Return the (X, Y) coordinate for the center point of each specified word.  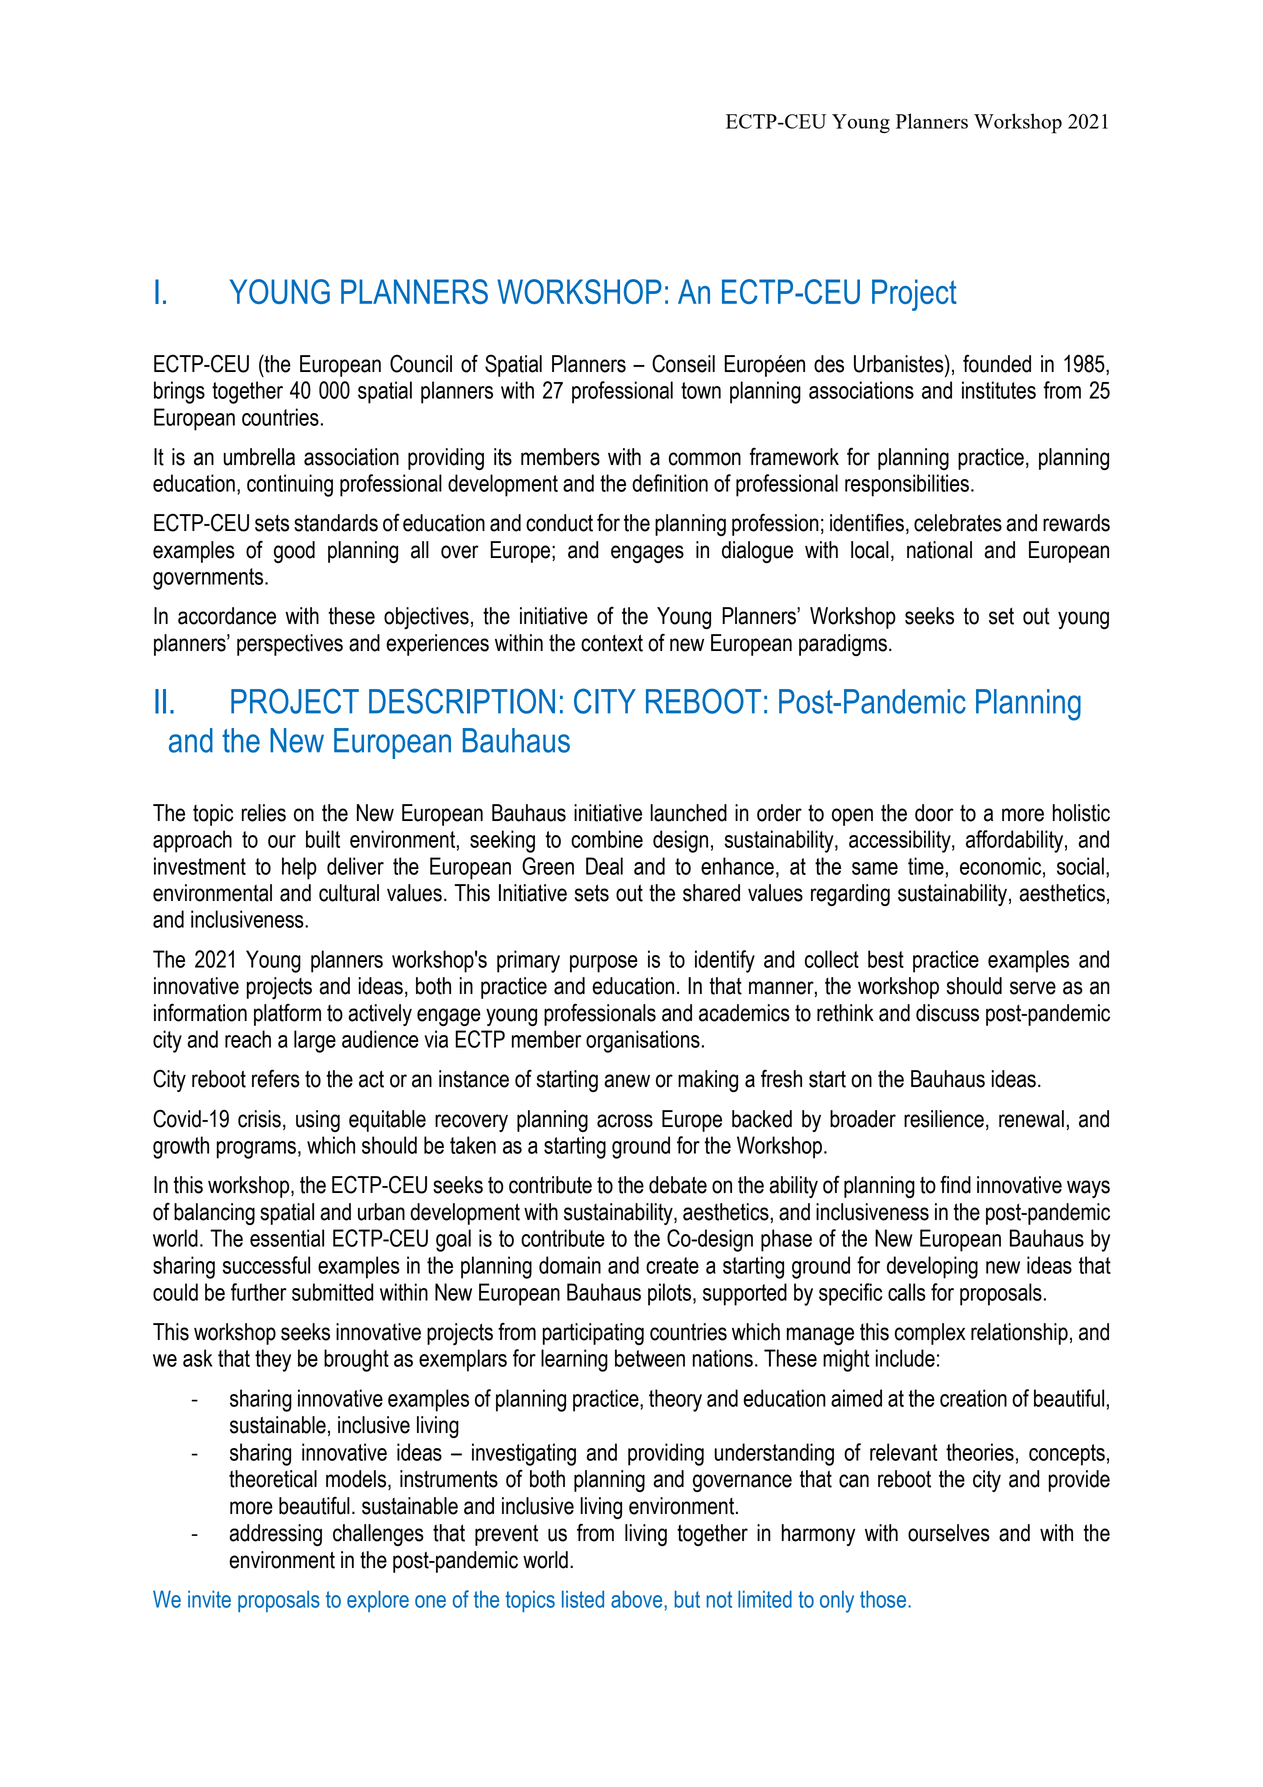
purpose (604, 964)
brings (179, 392)
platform (287, 1015)
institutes (999, 390)
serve (1033, 988)
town (701, 390)
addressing (275, 1535)
